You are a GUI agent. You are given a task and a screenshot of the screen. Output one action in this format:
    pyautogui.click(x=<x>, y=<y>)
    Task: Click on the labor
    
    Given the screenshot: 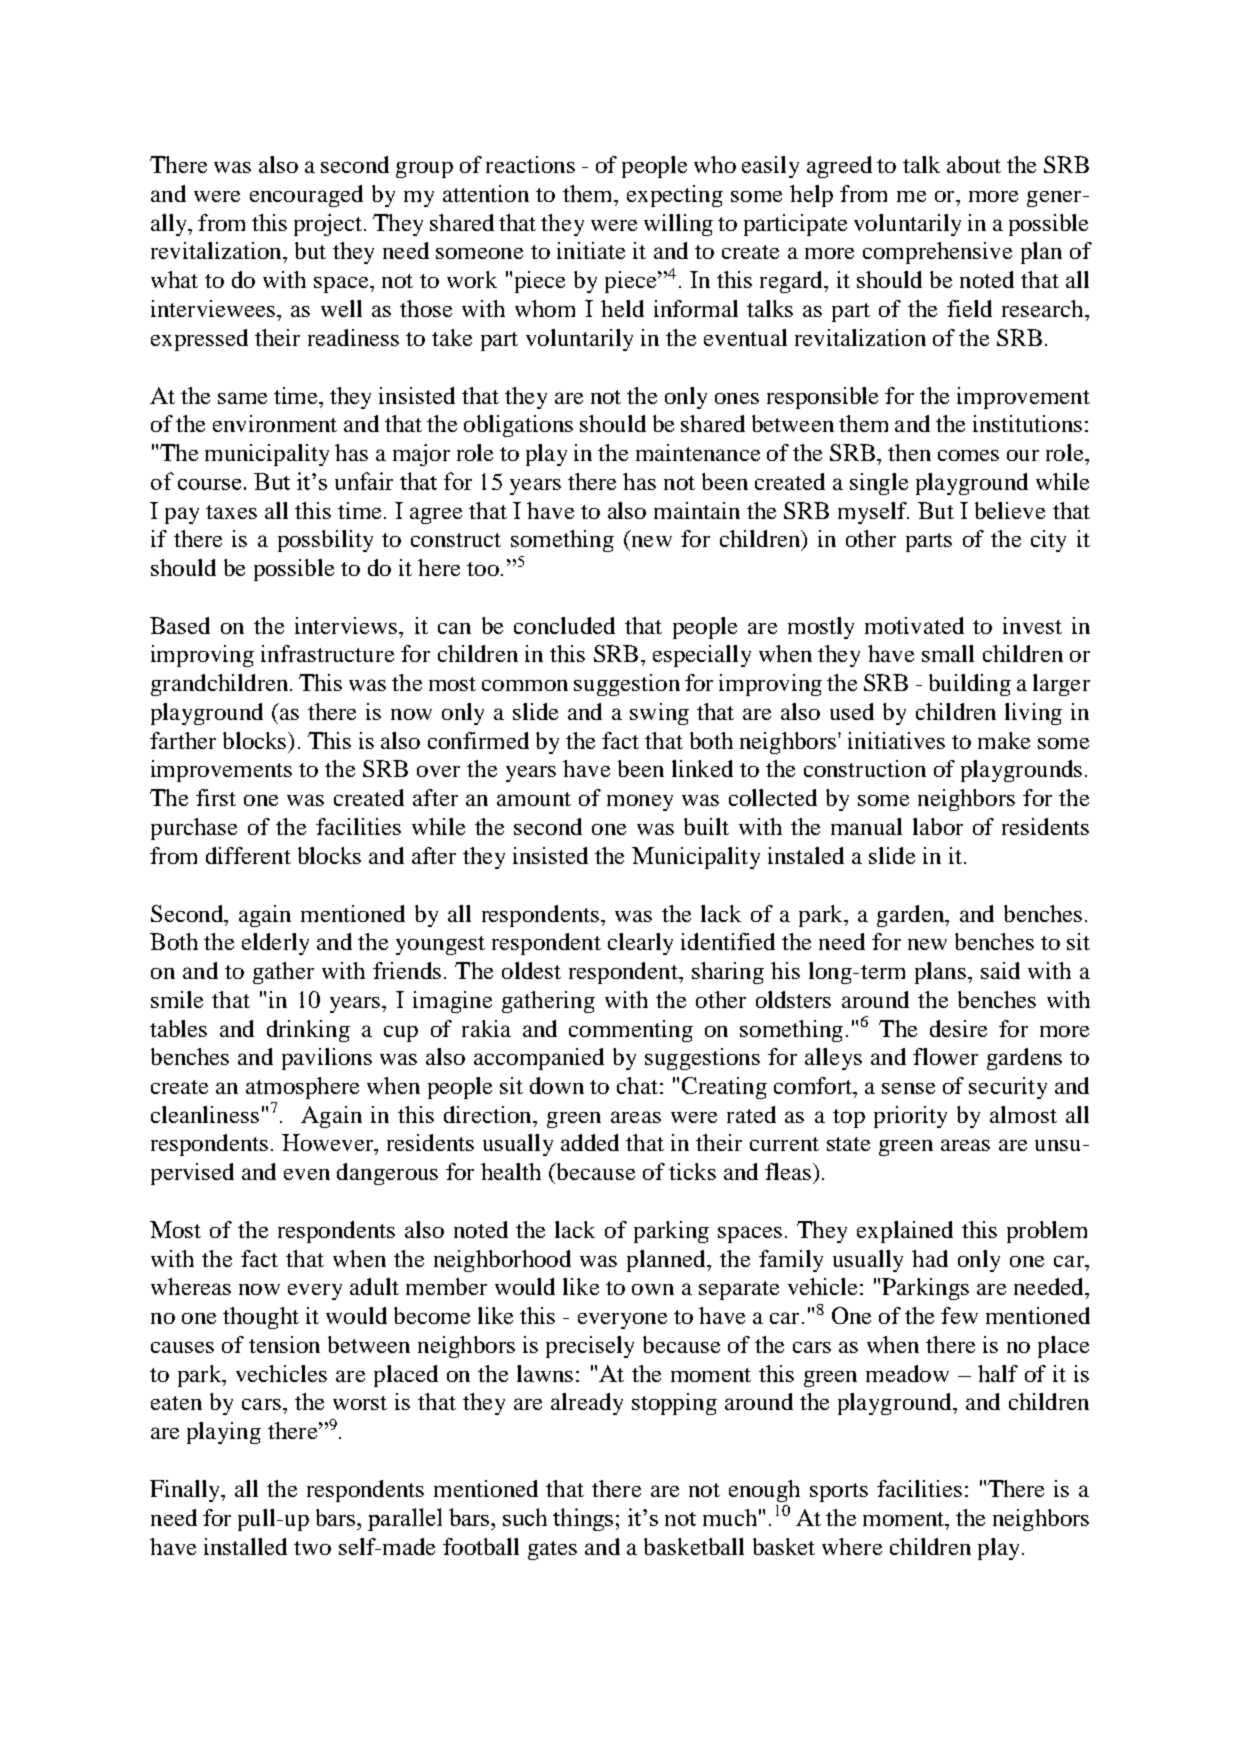 What is the action you would take?
    pyautogui.click(x=938, y=826)
